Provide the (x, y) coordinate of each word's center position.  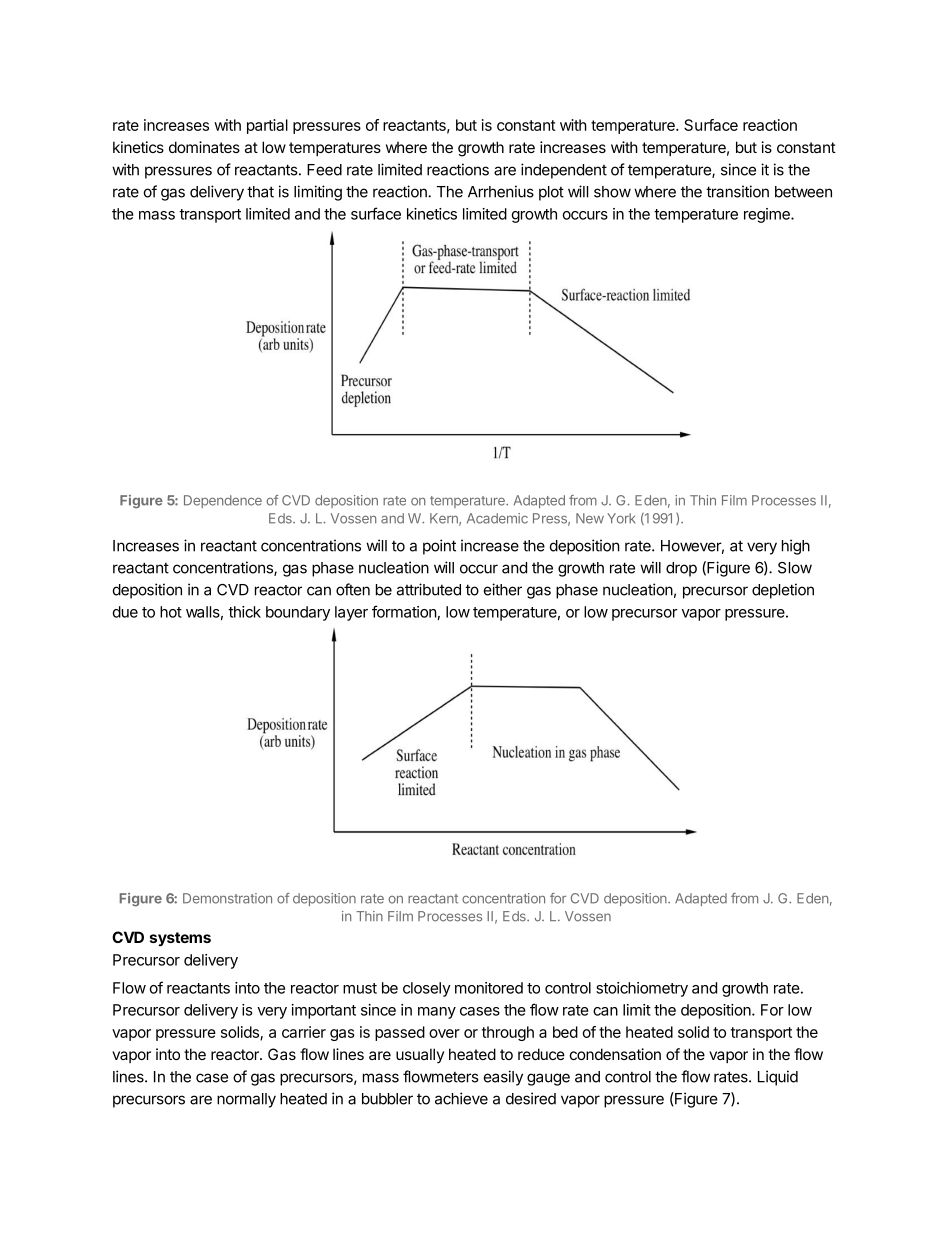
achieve (461, 1098)
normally (246, 1100)
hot (171, 612)
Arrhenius (501, 191)
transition (737, 191)
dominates (204, 147)
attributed (429, 589)
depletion (783, 591)
